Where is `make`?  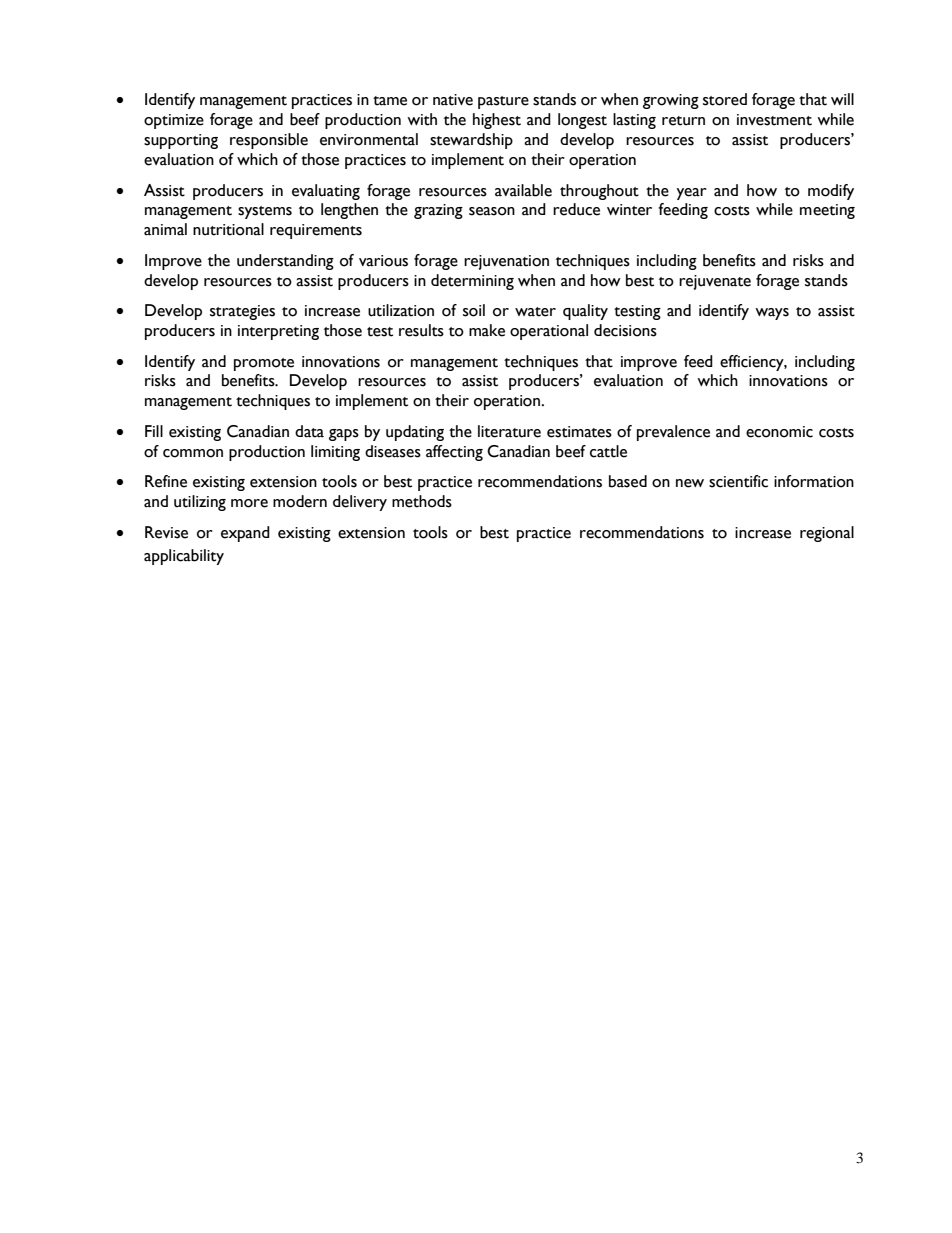 make is located at coordinates (487, 330).
